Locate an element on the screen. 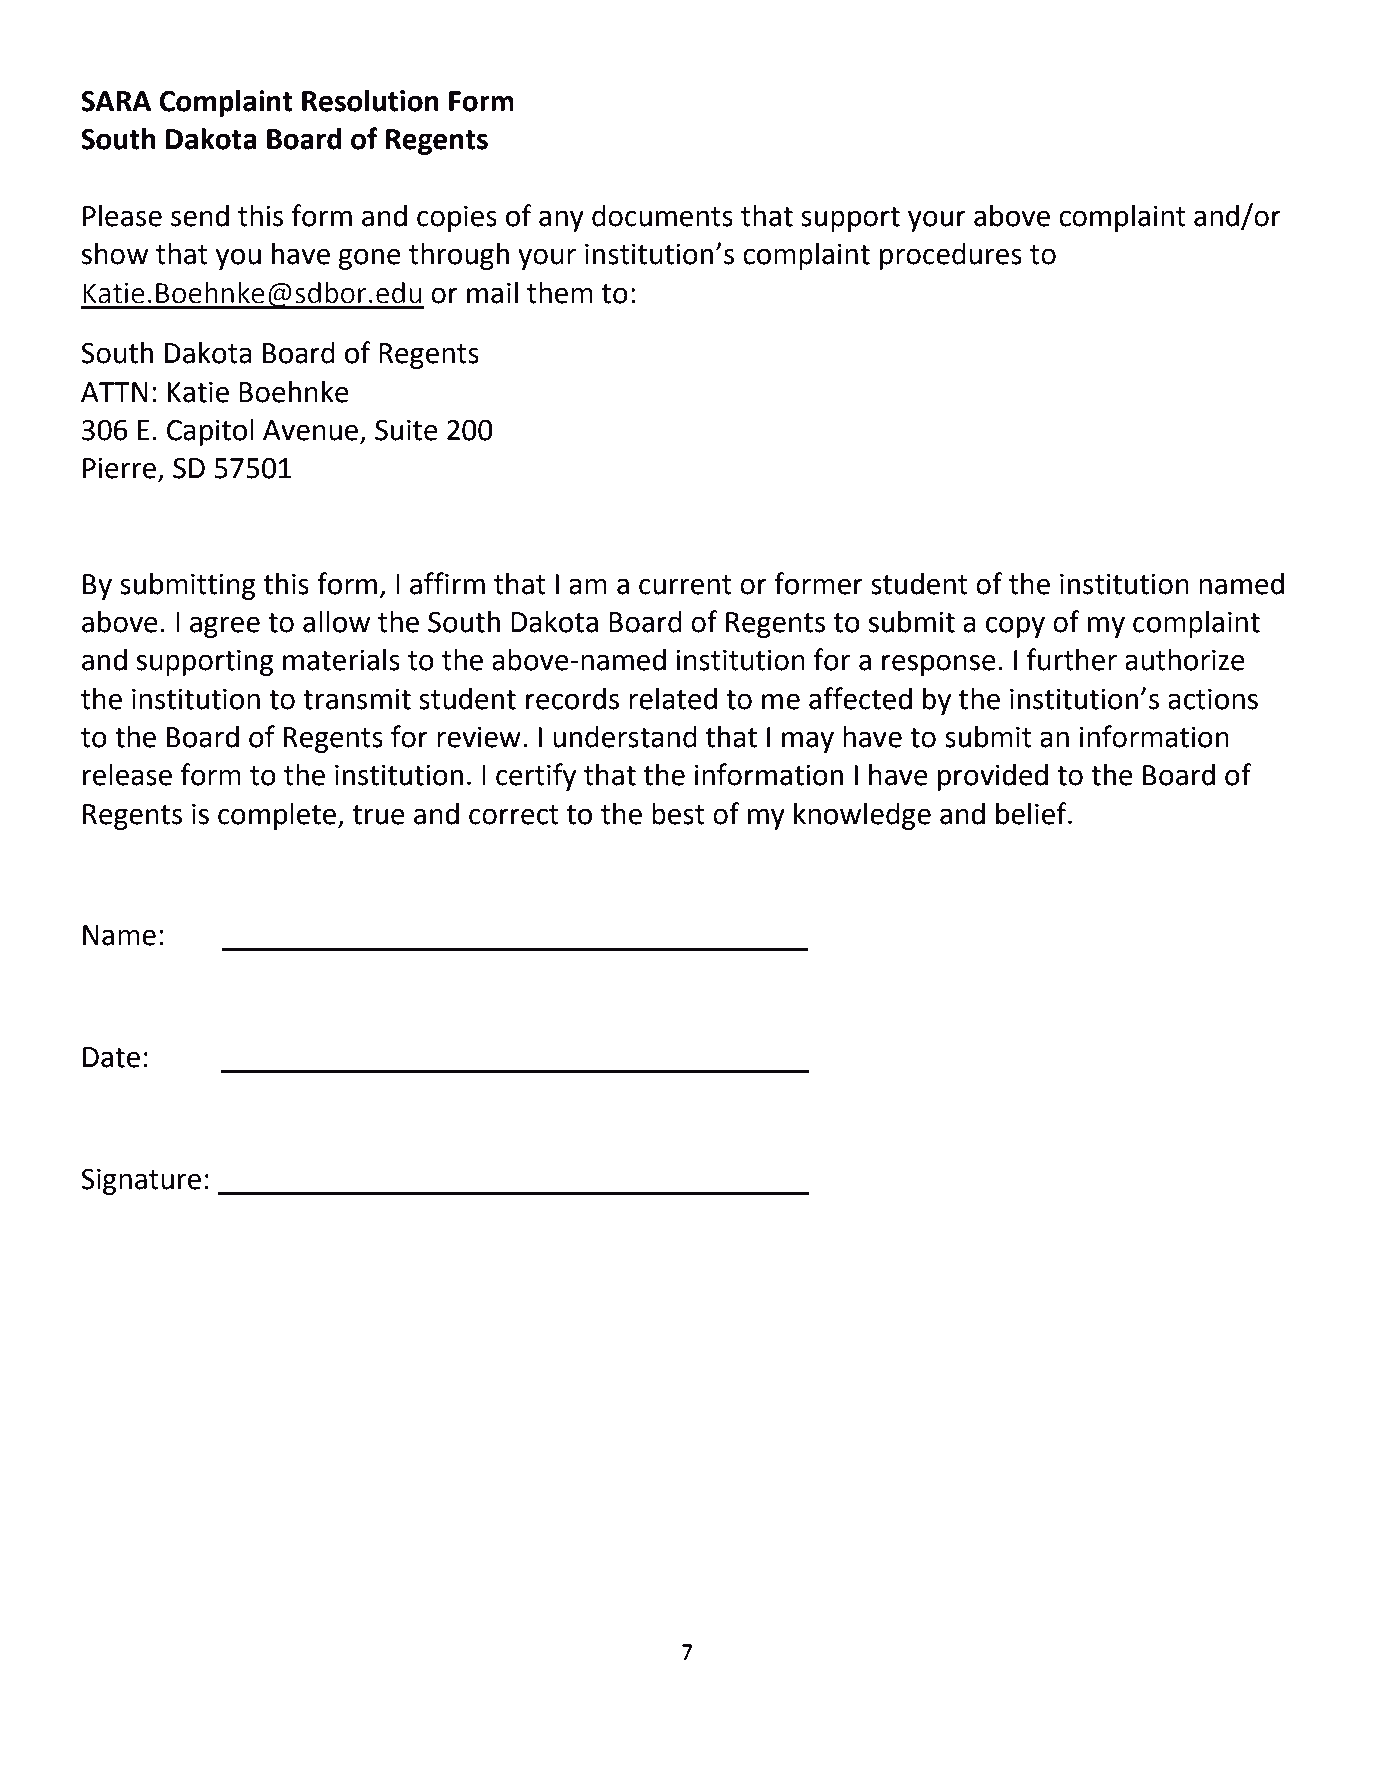 The image size is (1374, 1778). them is located at coordinates (560, 293).
